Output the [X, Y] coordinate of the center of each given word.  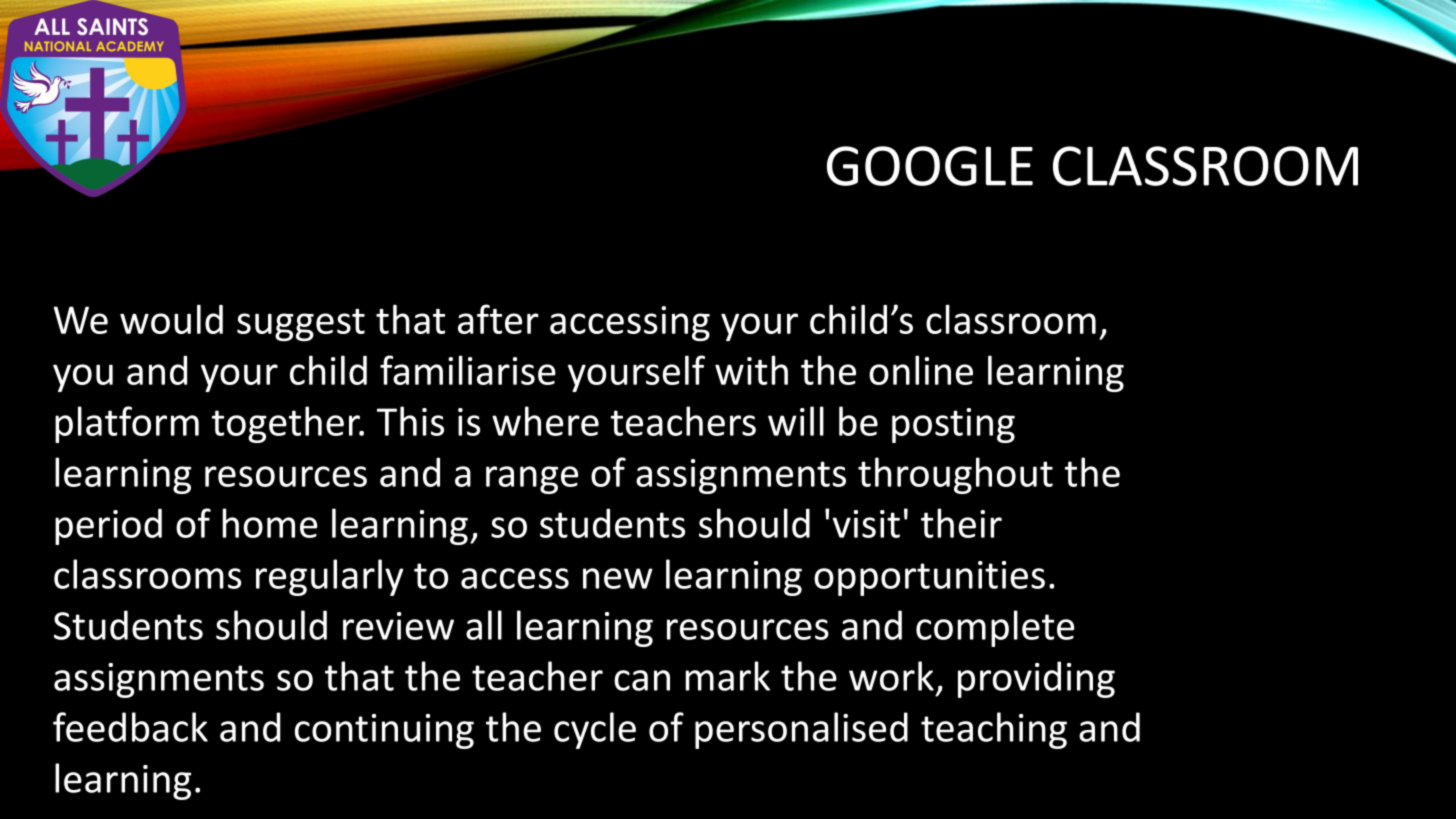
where [545, 421]
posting [953, 425]
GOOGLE [930, 166]
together [287, 424]
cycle [595, 730]
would [171, 319]
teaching [994, 730]
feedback [130, 727]
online [921, 370]
